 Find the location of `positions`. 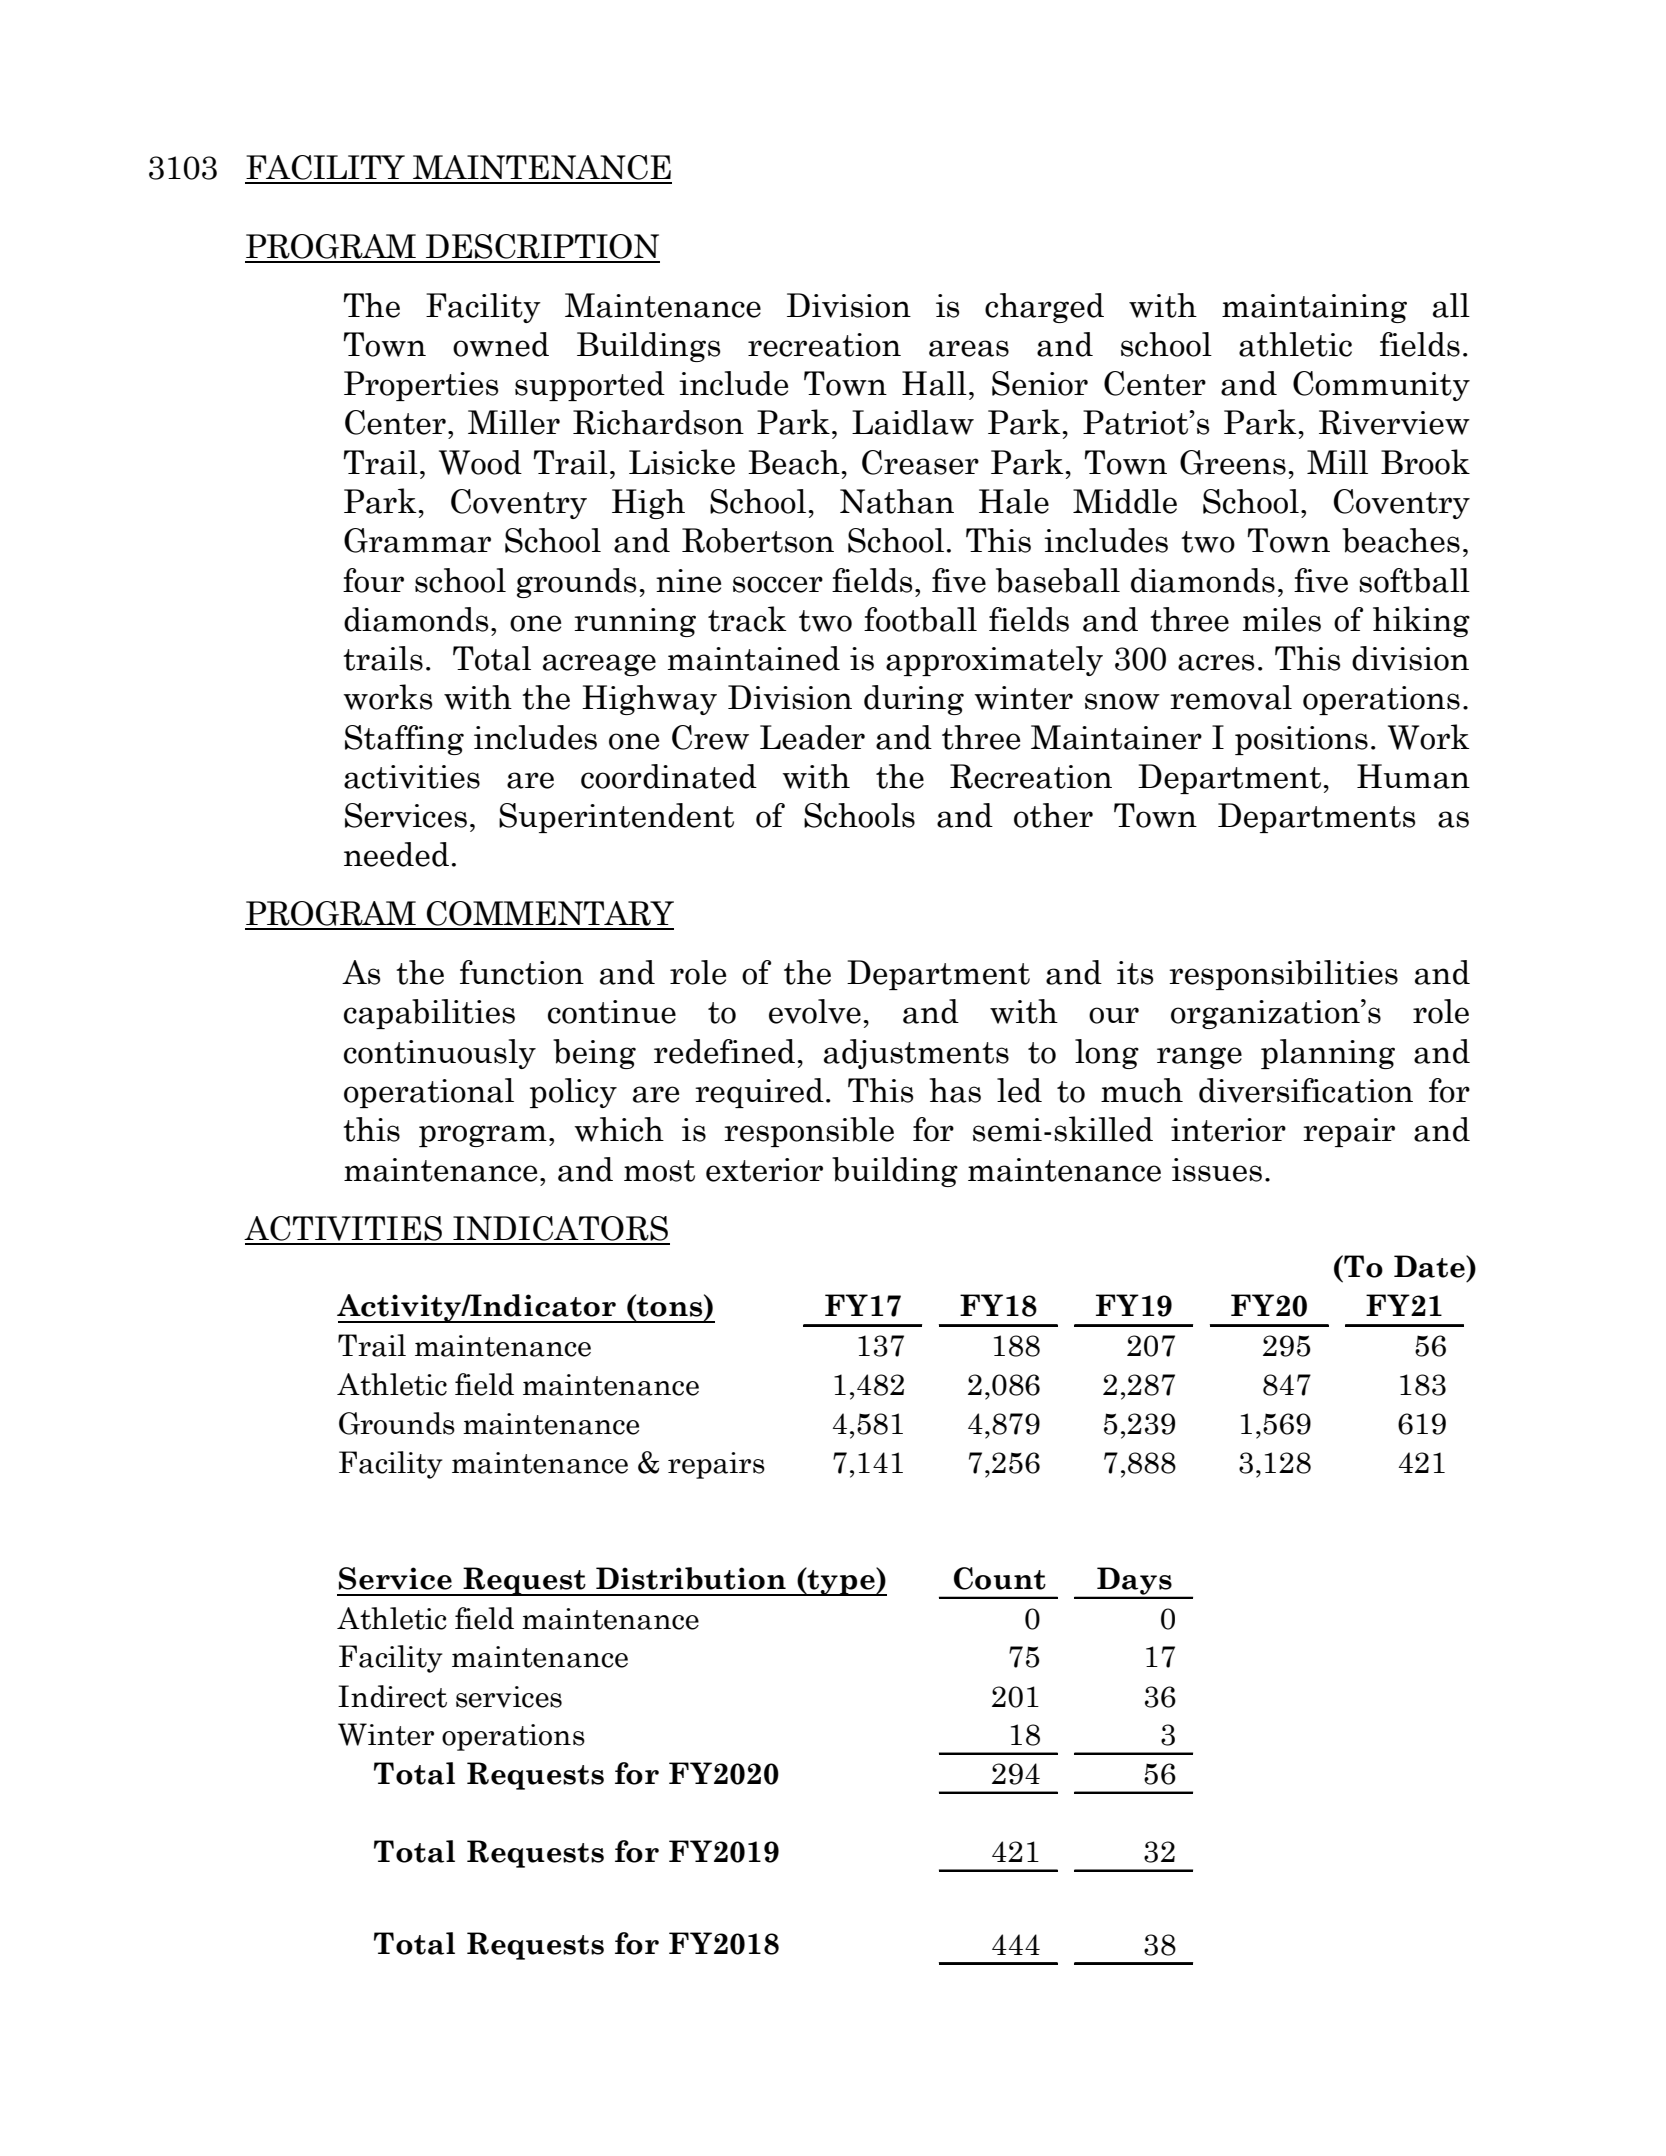

positions is located at coordinates (1301, 740).
